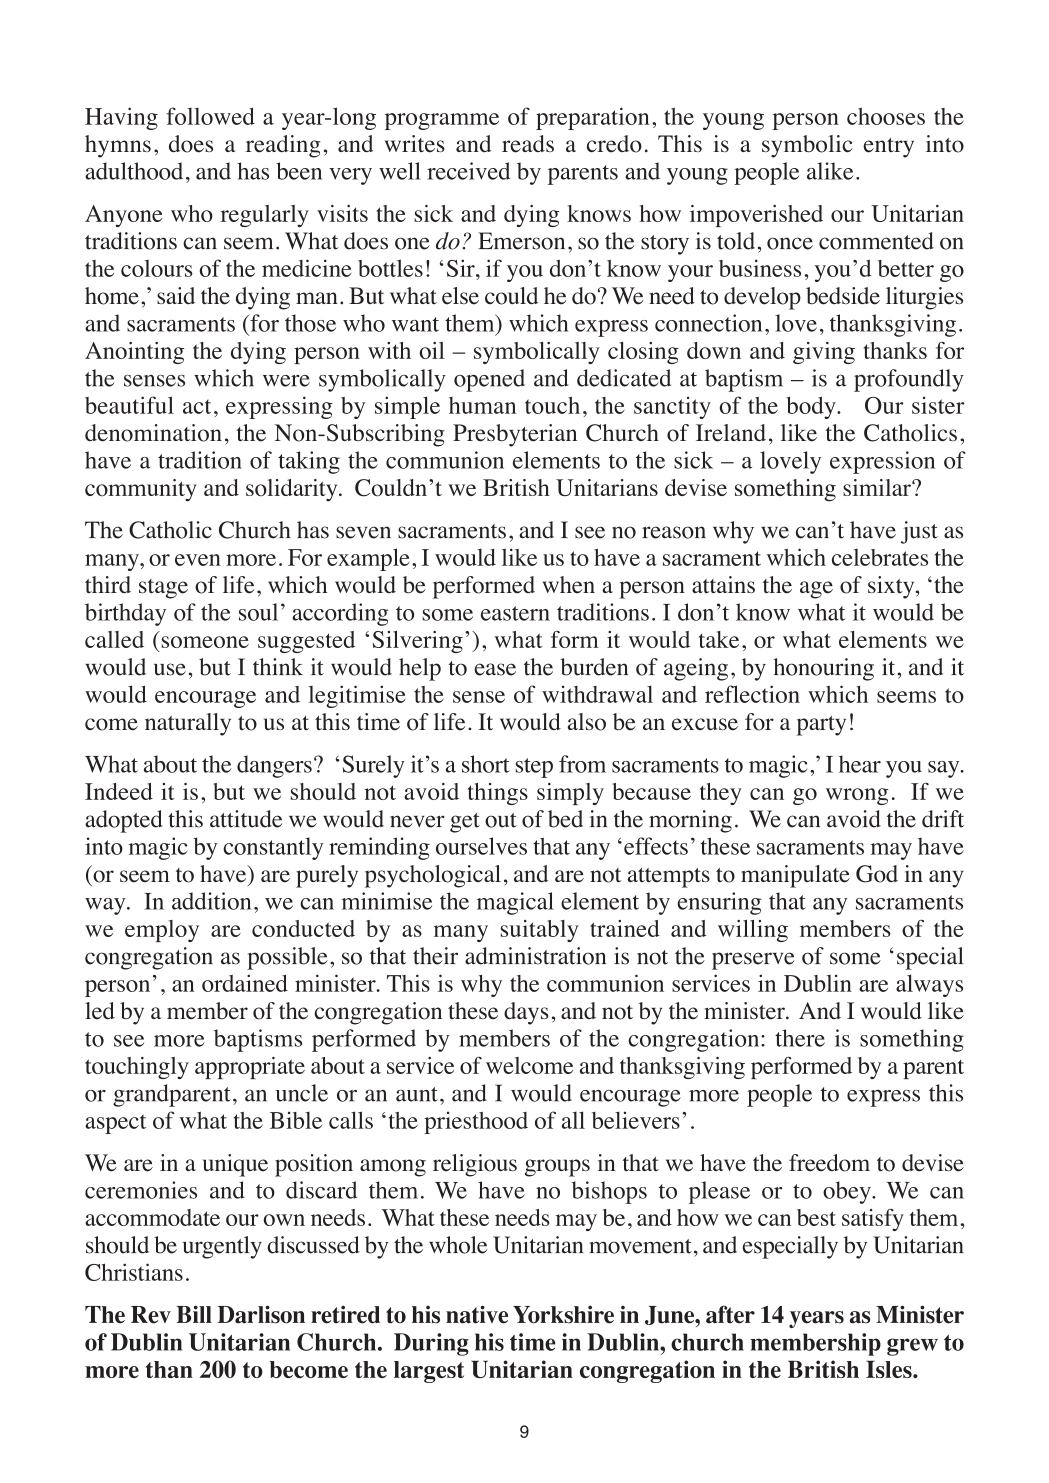  What do you see at coordinates (753, 931) in the screenshot?
I see `willing` at bounding box center [753, 931].
